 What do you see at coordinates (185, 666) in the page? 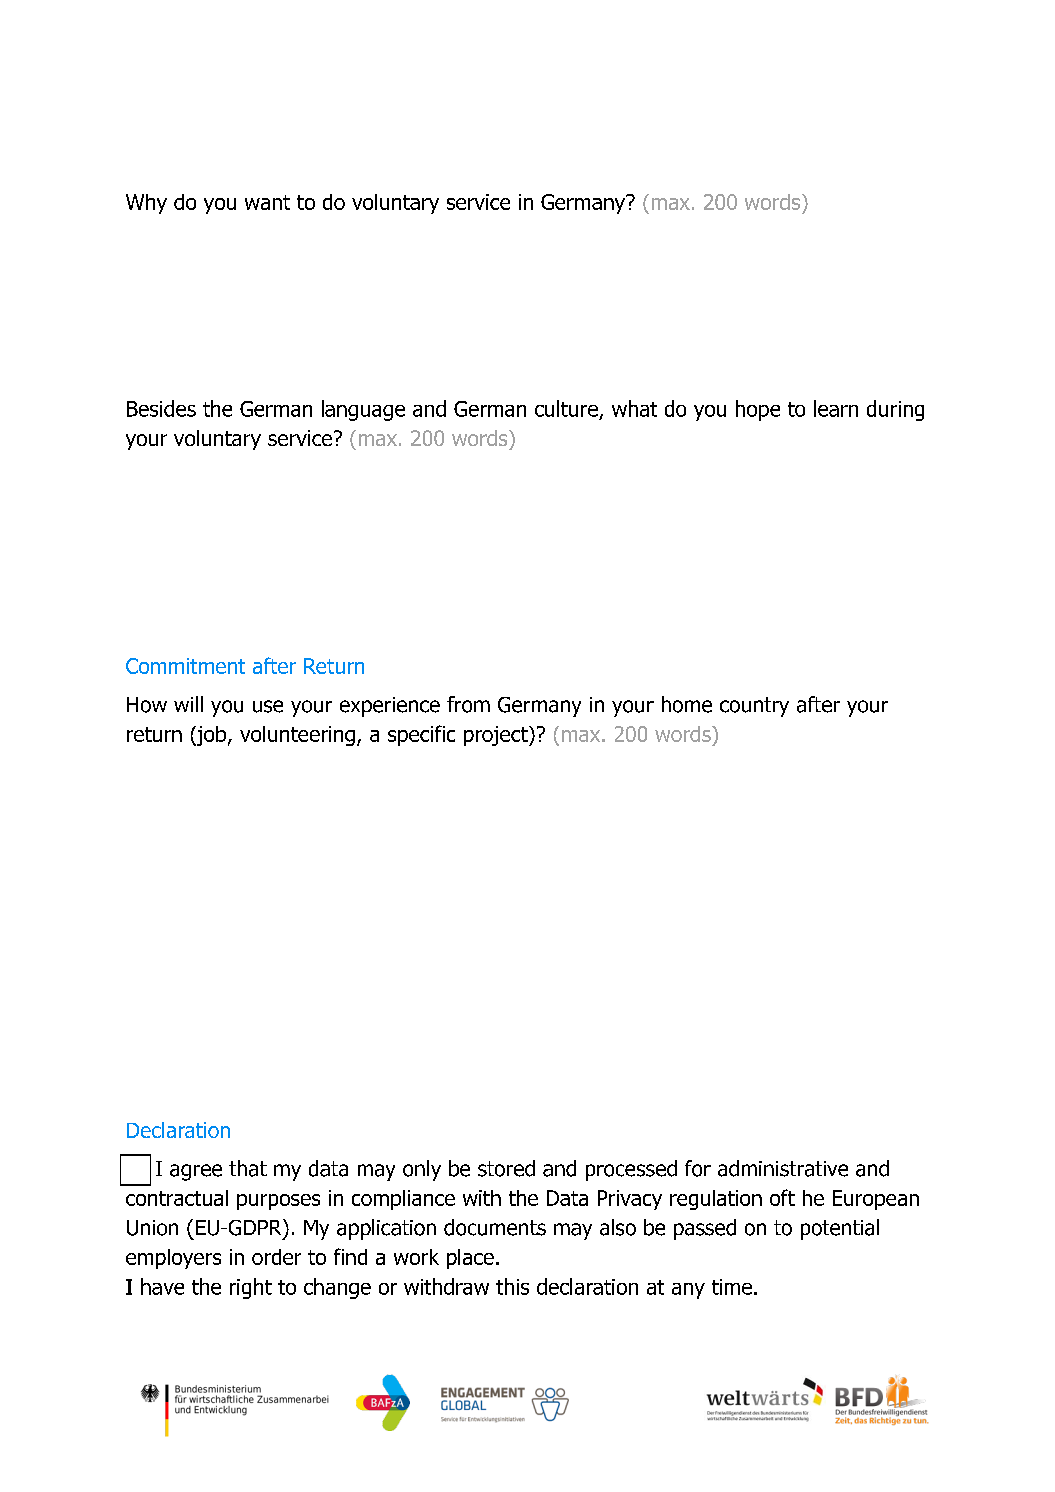
I see `Commitment` at bounding box center [185, 666].
